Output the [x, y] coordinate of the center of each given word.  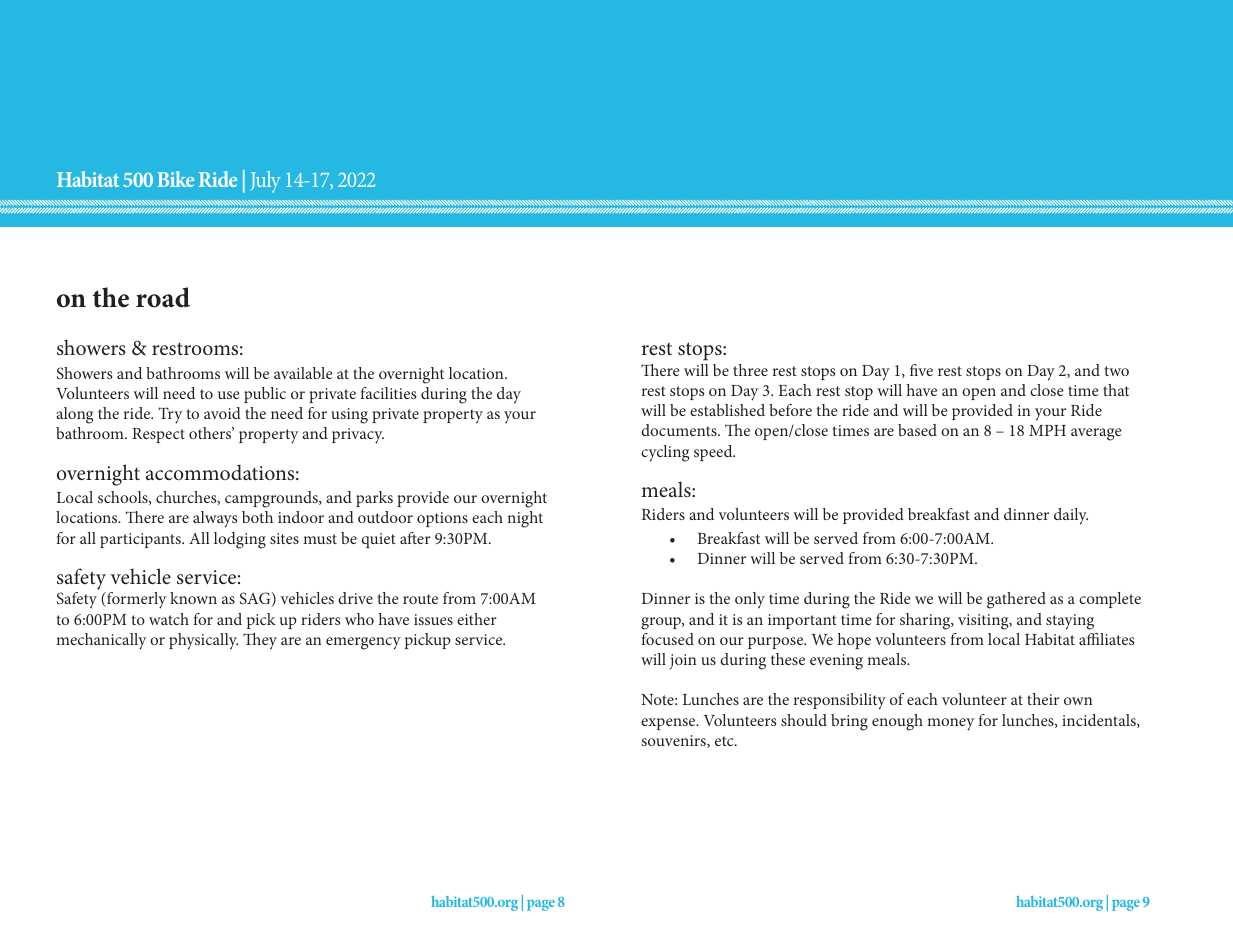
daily [1071, 516]
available [303, 373]
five [921, 370]
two [1116, 371]
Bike [175, 179]
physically [203, 641]
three [750, 370]
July [266, 182]
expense [669, 724]
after [415, 538]
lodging [240, 540]
